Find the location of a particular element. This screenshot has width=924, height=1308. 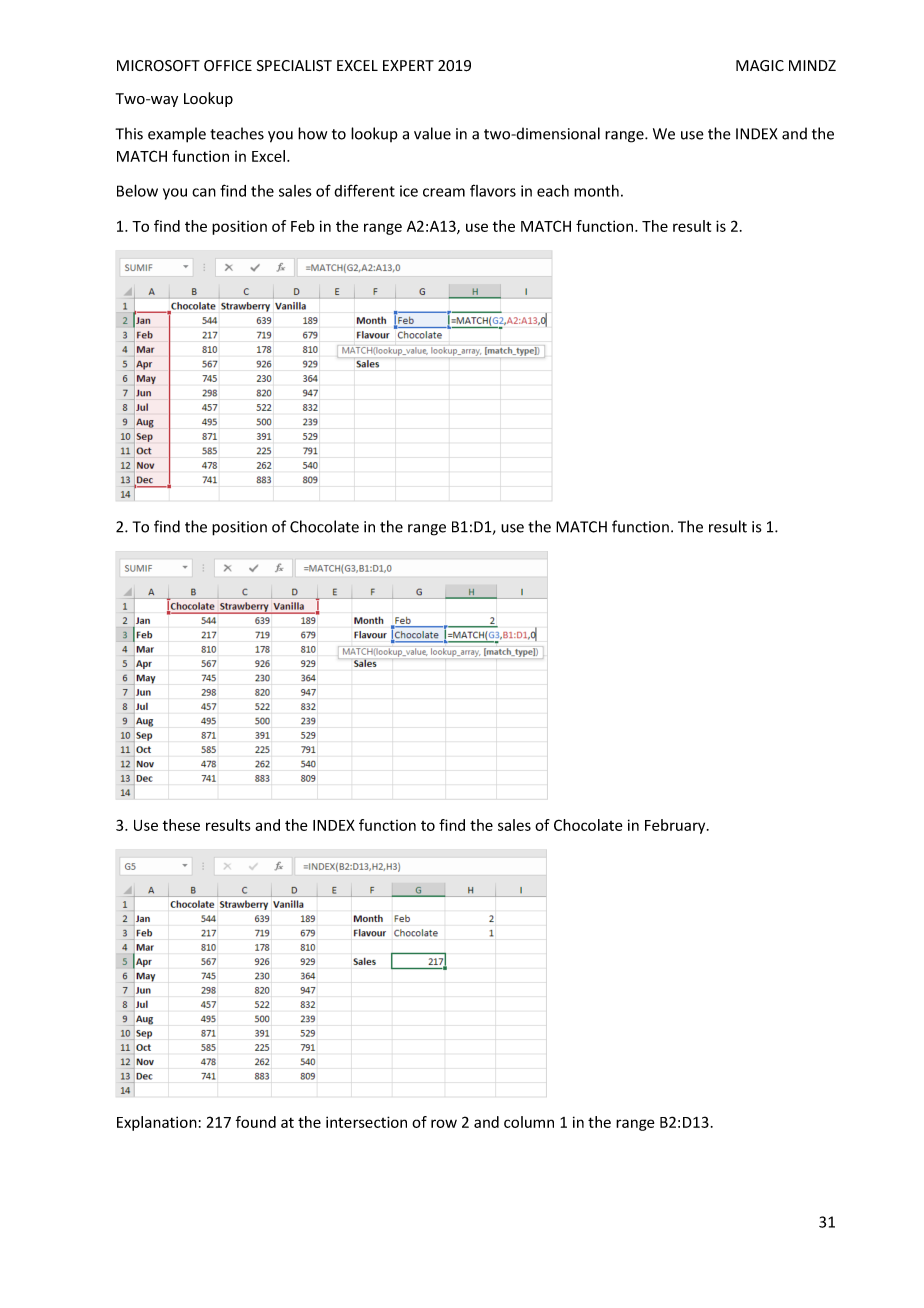

these is located at coordinates (181, 825).
